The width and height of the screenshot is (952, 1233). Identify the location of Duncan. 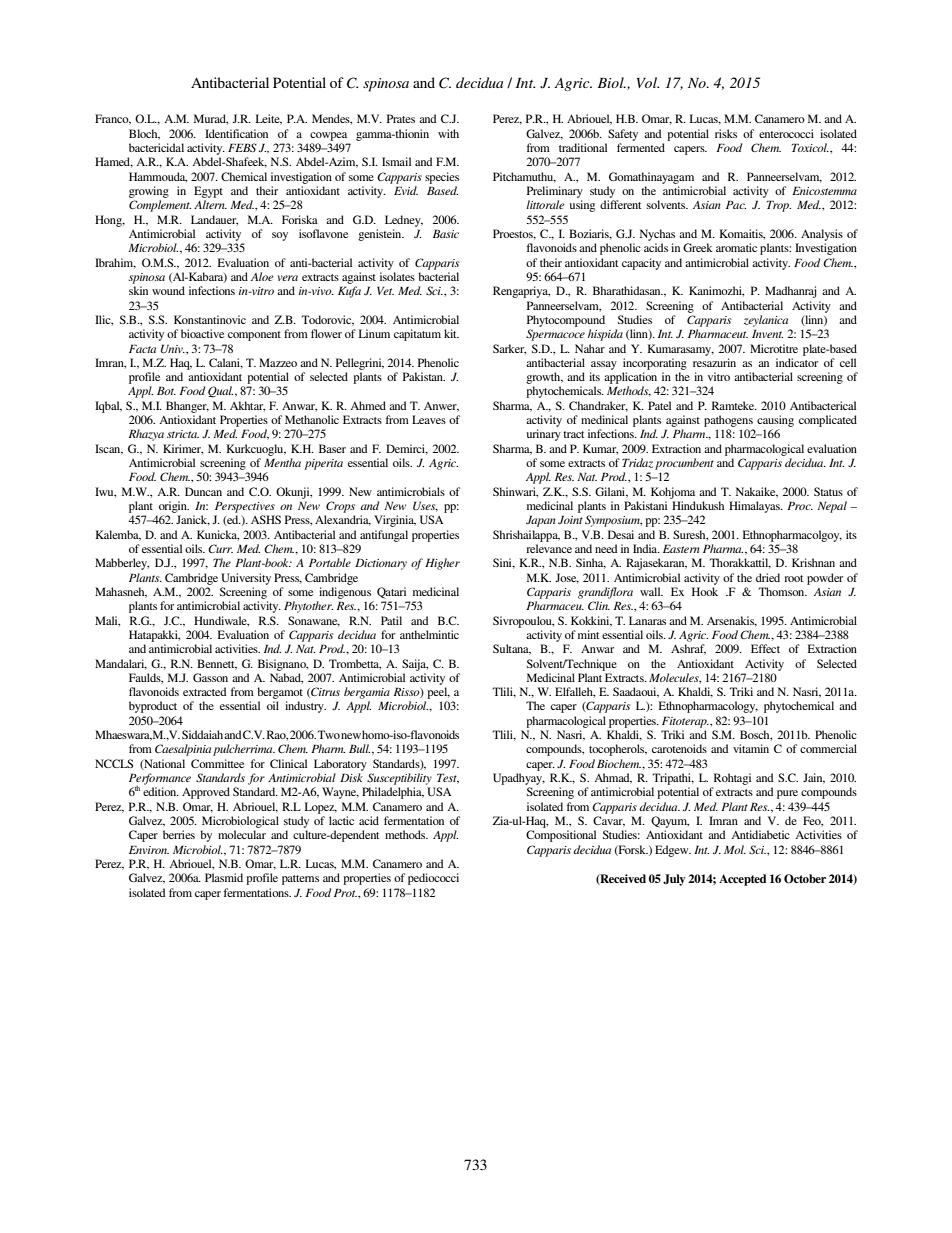
(203, 491).
